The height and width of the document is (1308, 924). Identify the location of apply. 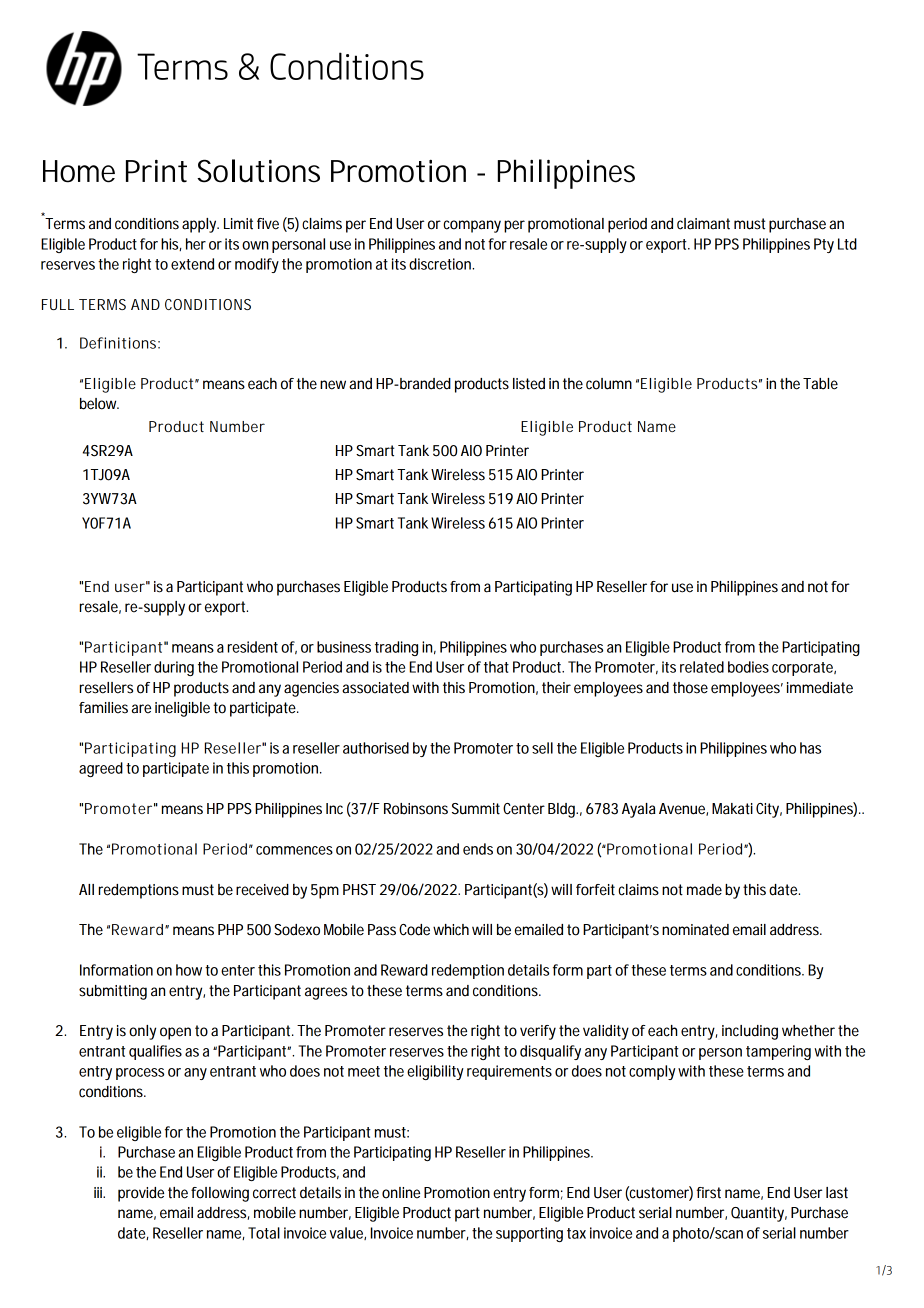
(200, 225).
